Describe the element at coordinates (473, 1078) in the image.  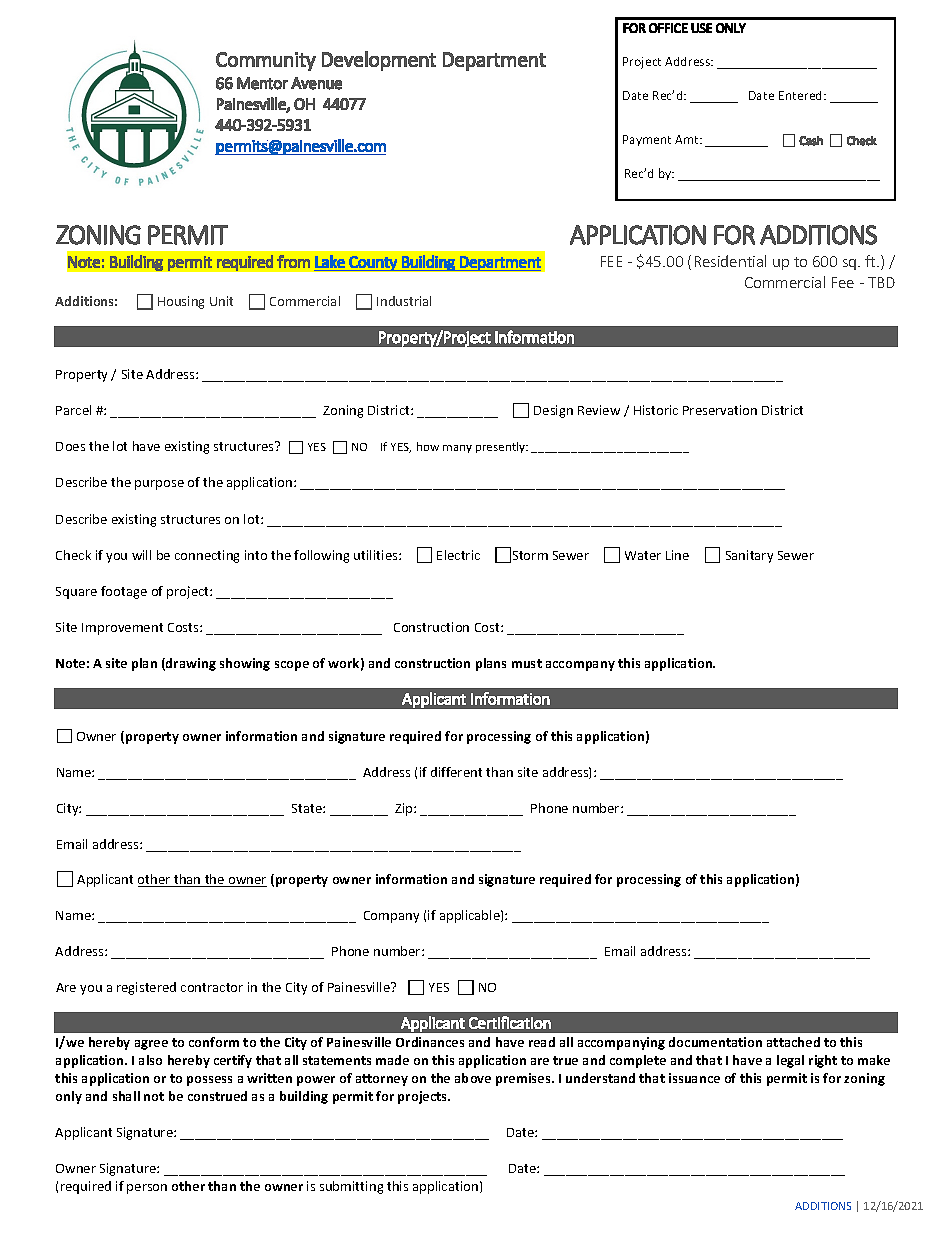
I see `above` at that location.
